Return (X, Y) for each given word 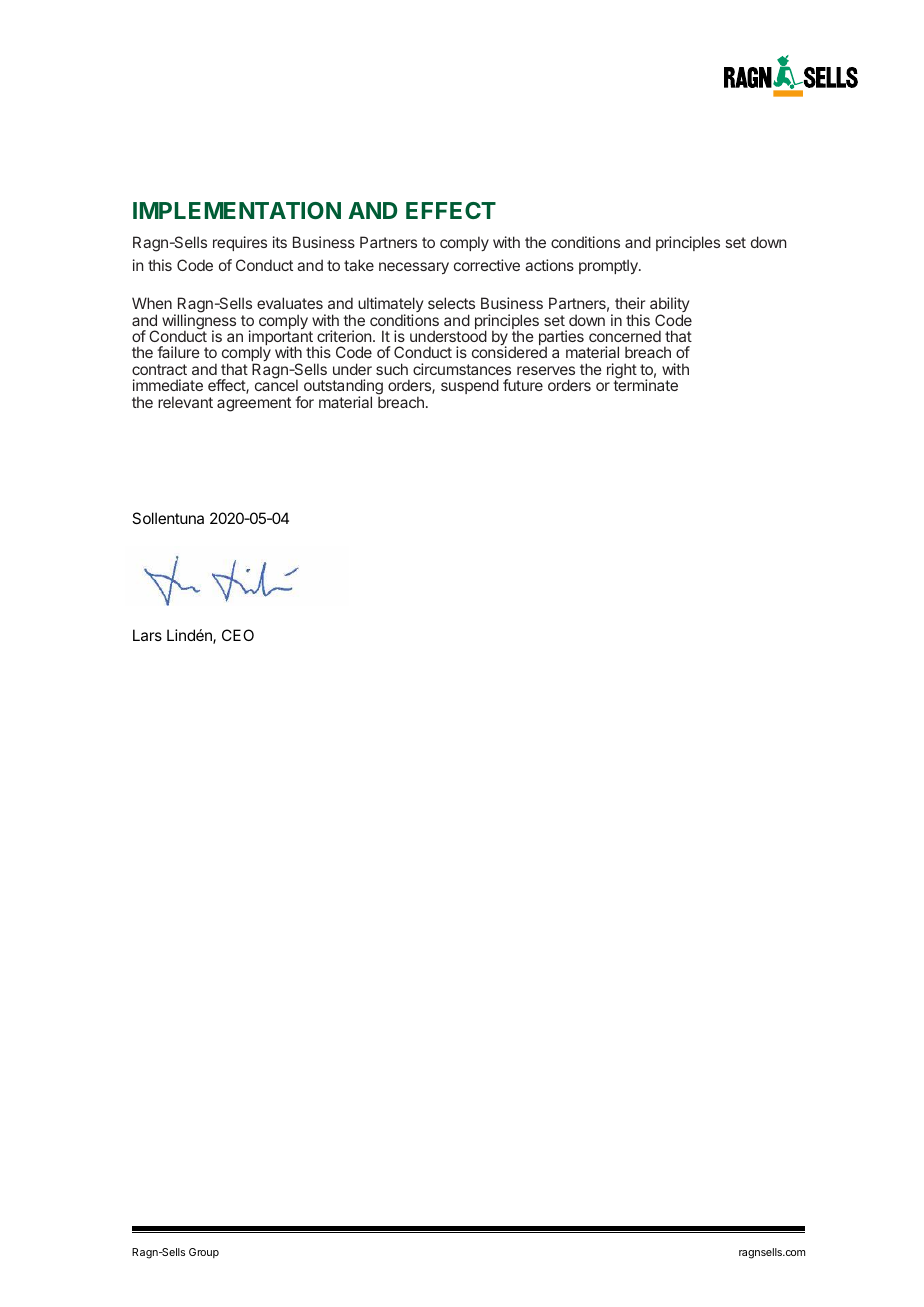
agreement (254, 404)
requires (240, 243)
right (622, 372)
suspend (470, 386)
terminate (645, 384)
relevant (185, 402)
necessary (414, 268)
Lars (147, 635)
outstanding (343, 388)
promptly (609, 266)
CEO (238, 635)
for (304, 402)
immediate (168, 385)
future (523, 385)
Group (204, 1253)
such (392, 369)
